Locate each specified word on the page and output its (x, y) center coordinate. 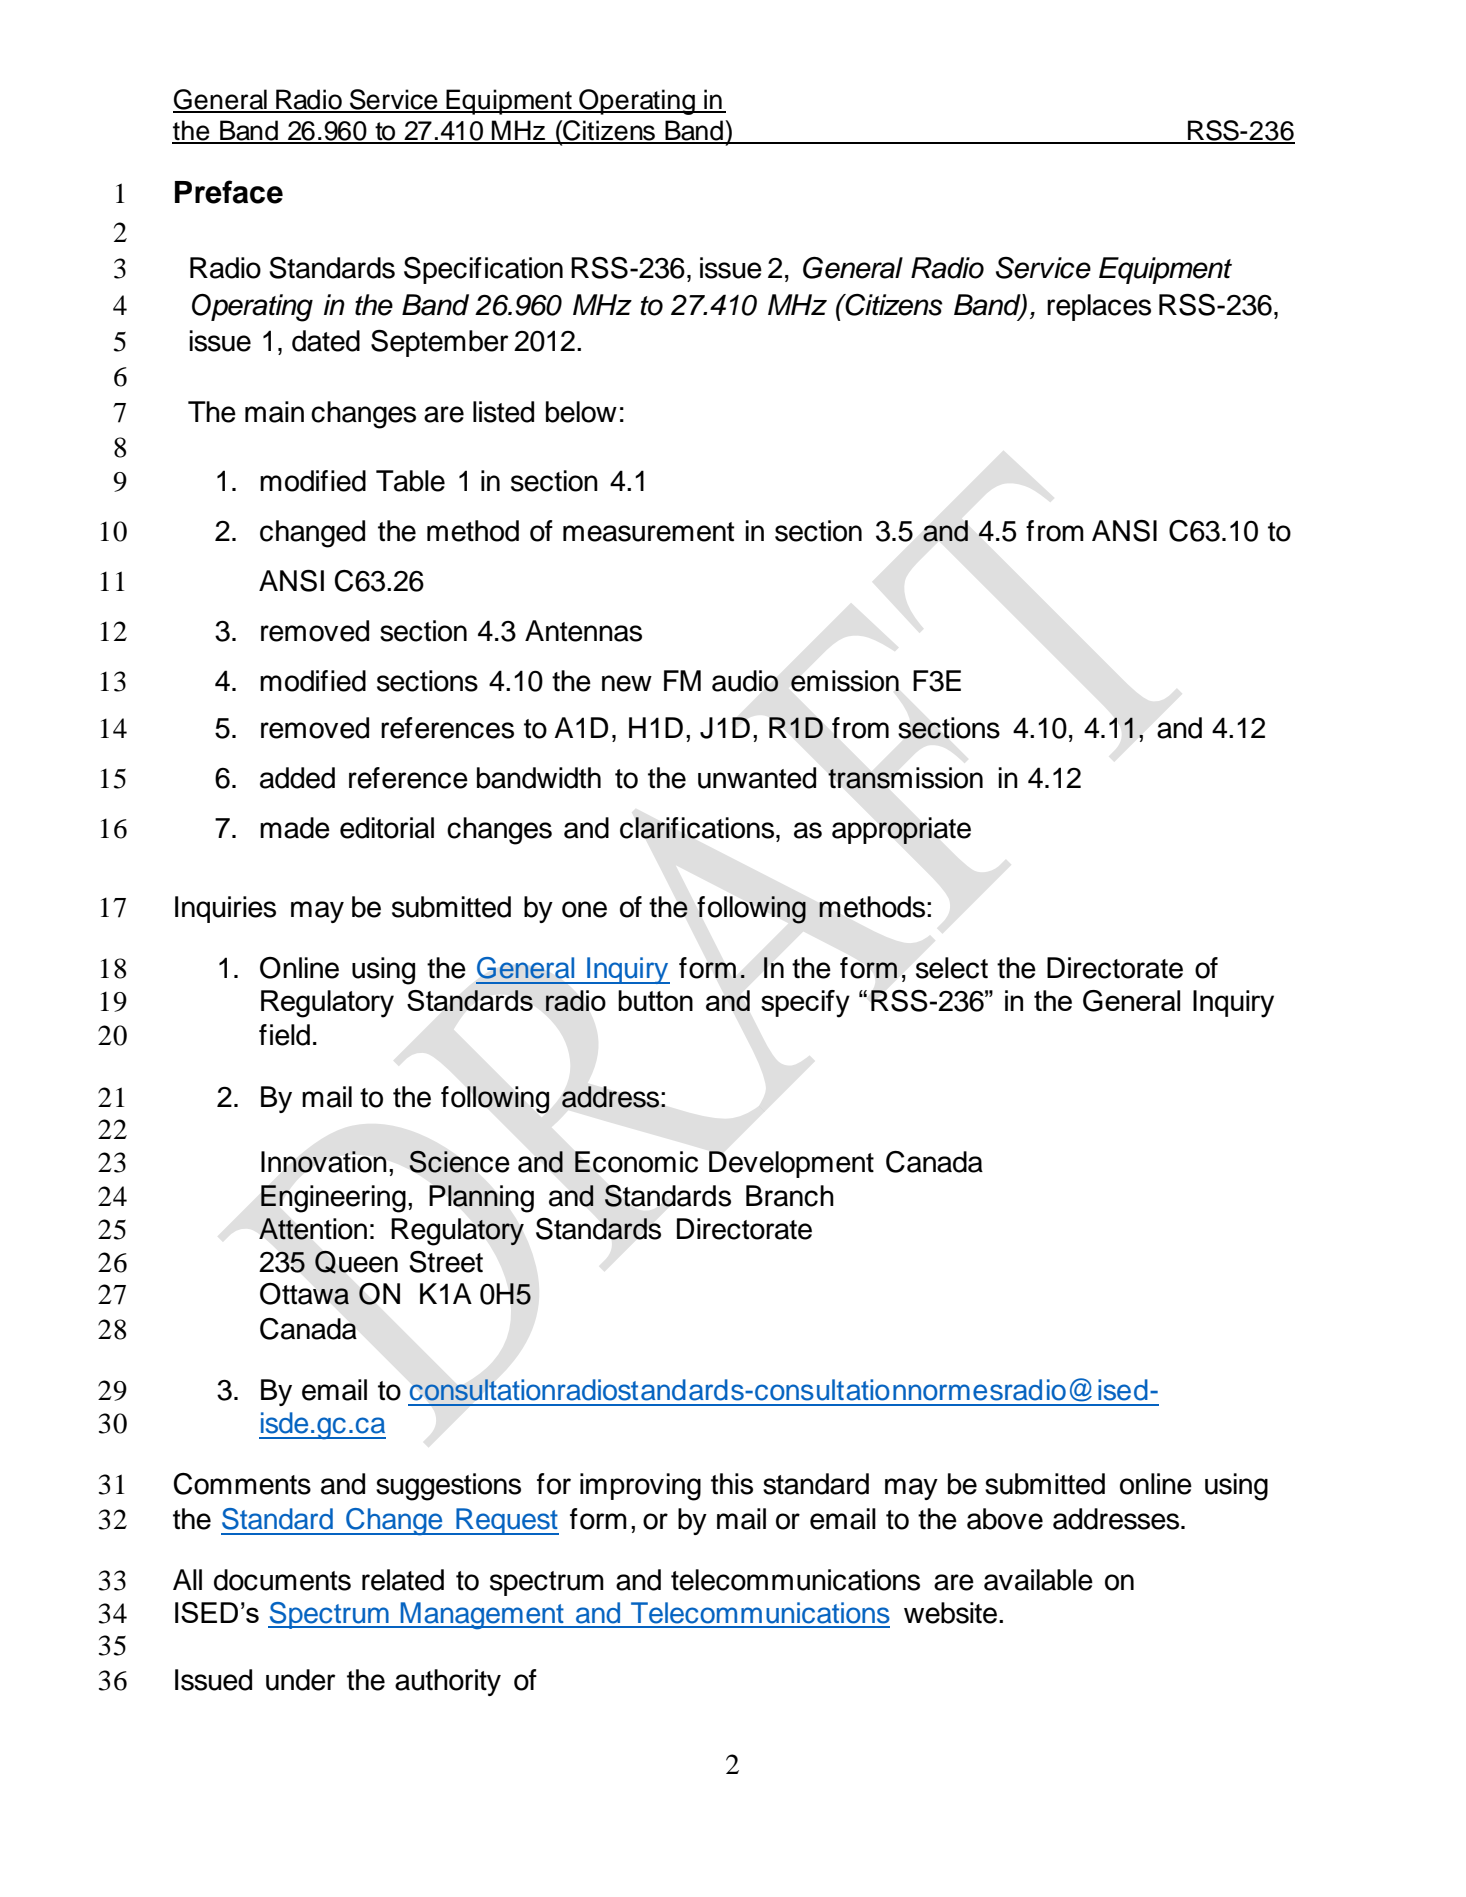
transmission (905, 778)
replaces (1099, 307)
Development (791, 1164)
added (297, 778)
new (627, 683)
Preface (229, 192)
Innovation (324, 1162)
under (301, 1680)
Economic (636, 1162)
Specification (483, 270)
